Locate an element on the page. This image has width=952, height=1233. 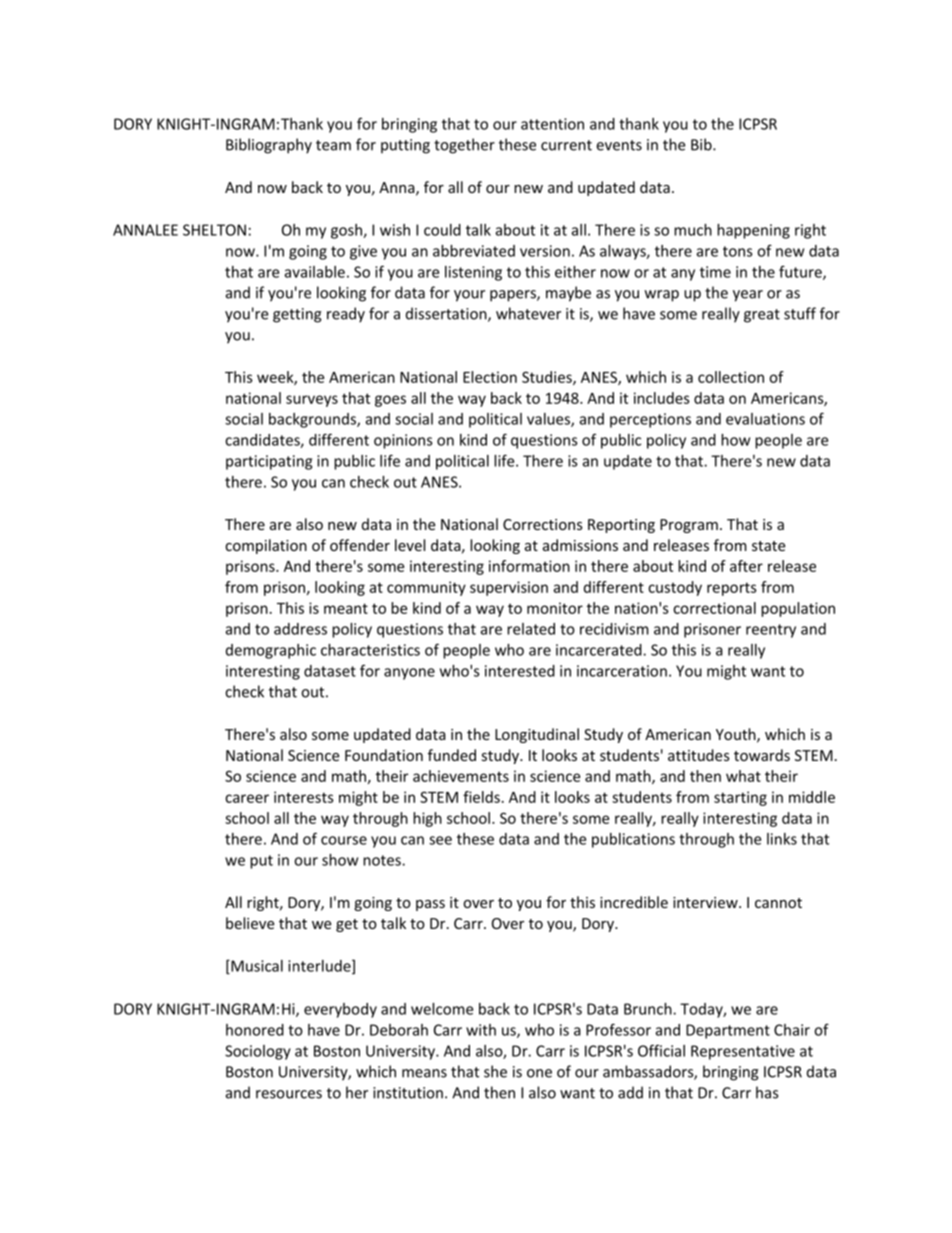
towards is located at coordinates (762, 755).
